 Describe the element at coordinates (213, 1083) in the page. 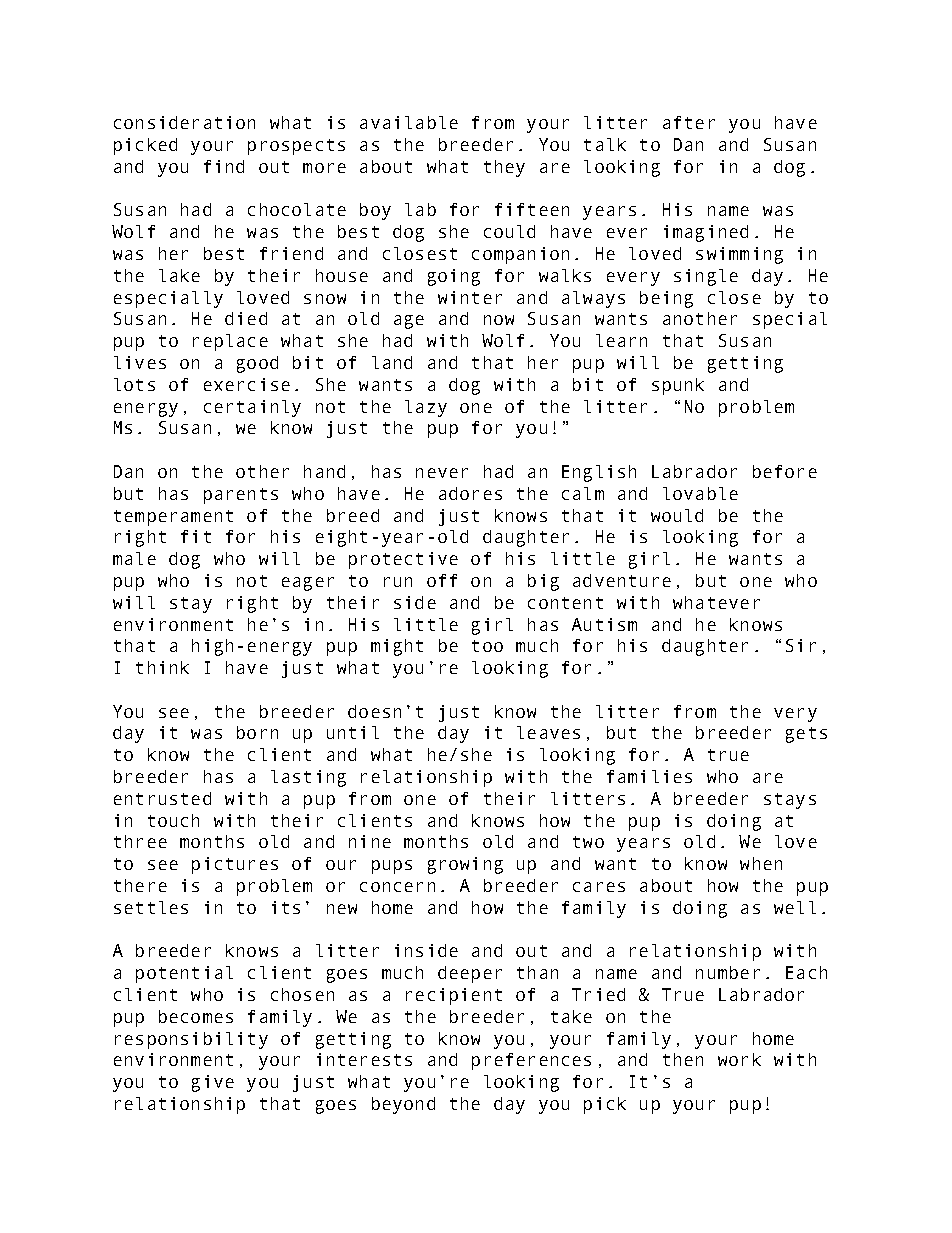

I see `give` at that location.
